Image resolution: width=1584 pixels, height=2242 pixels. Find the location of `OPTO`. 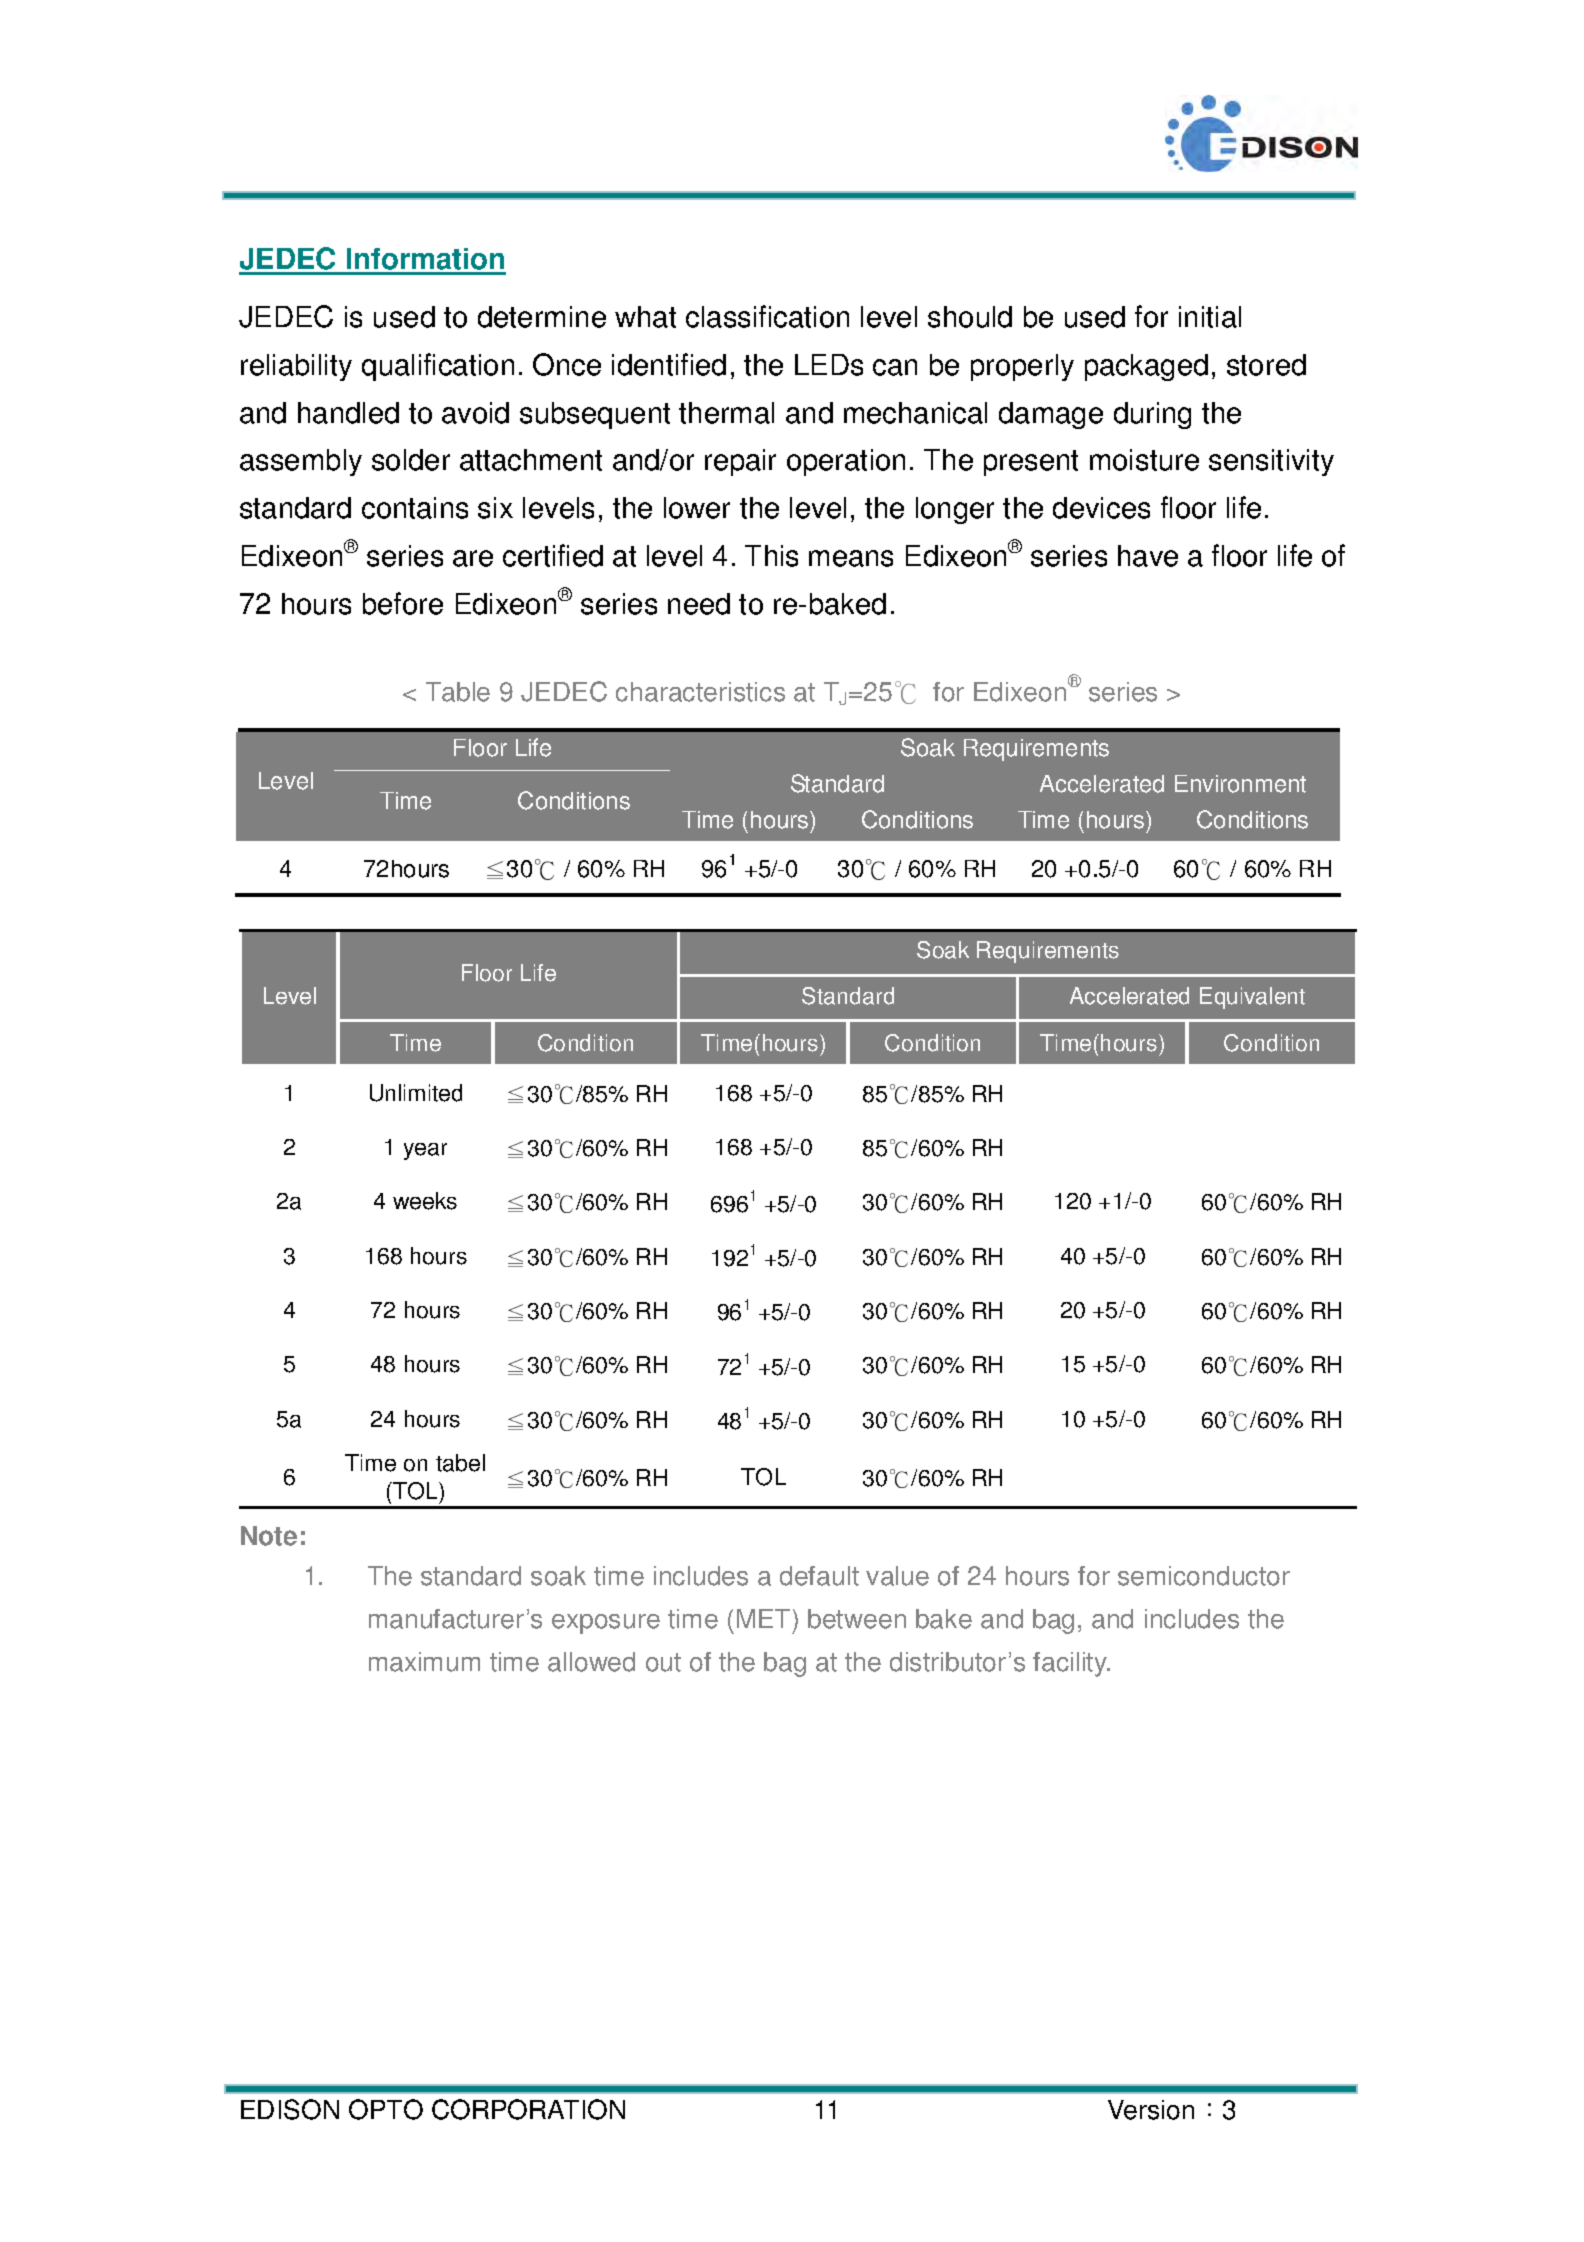

OPTO is located at coordinates (386, 2109).
